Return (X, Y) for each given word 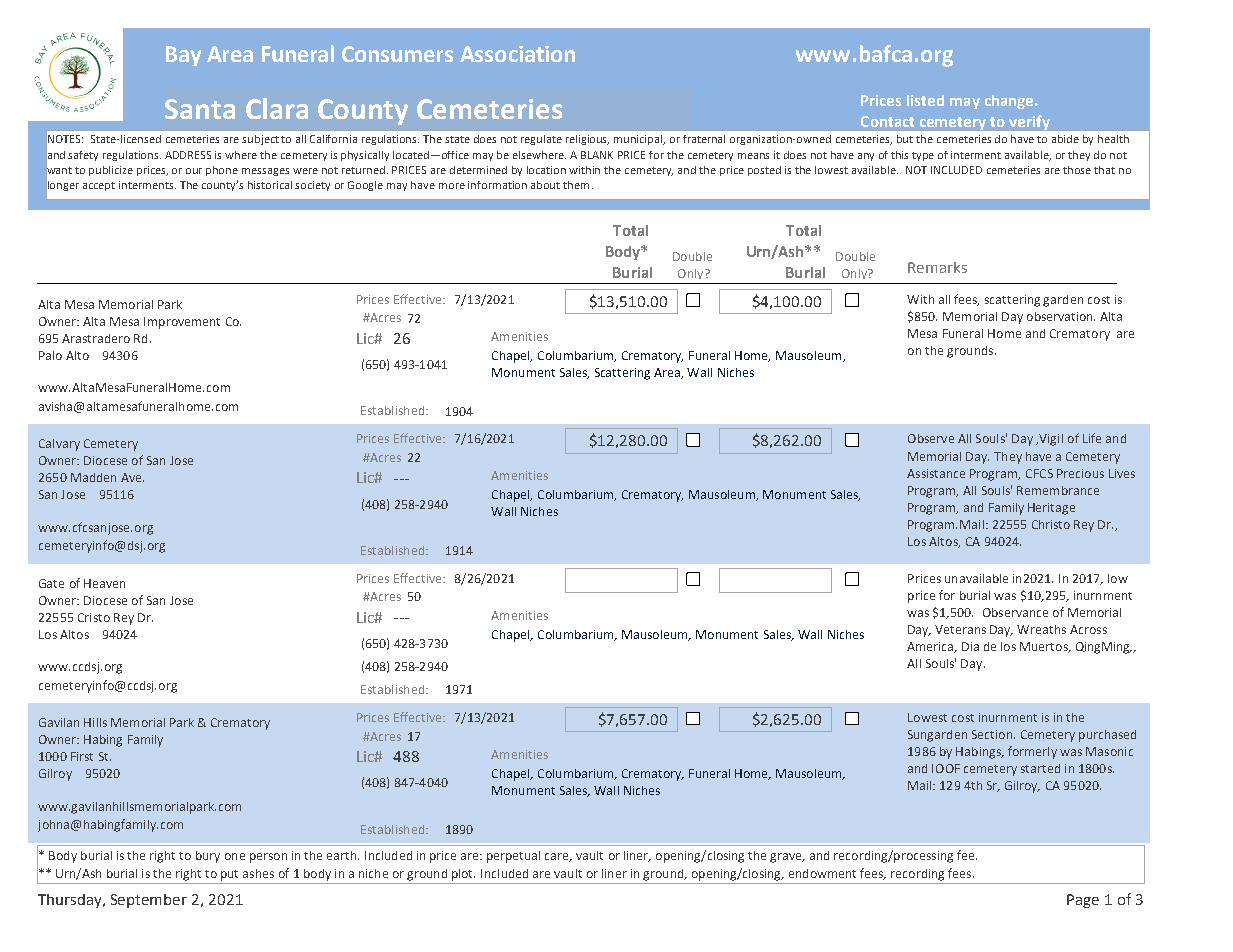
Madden (93, 477)
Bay (183, 56)
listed (925, 100)
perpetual (513, 857)
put (229, 875)
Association (517, 54)
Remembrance (1058, 490)
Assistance (936, 473)
